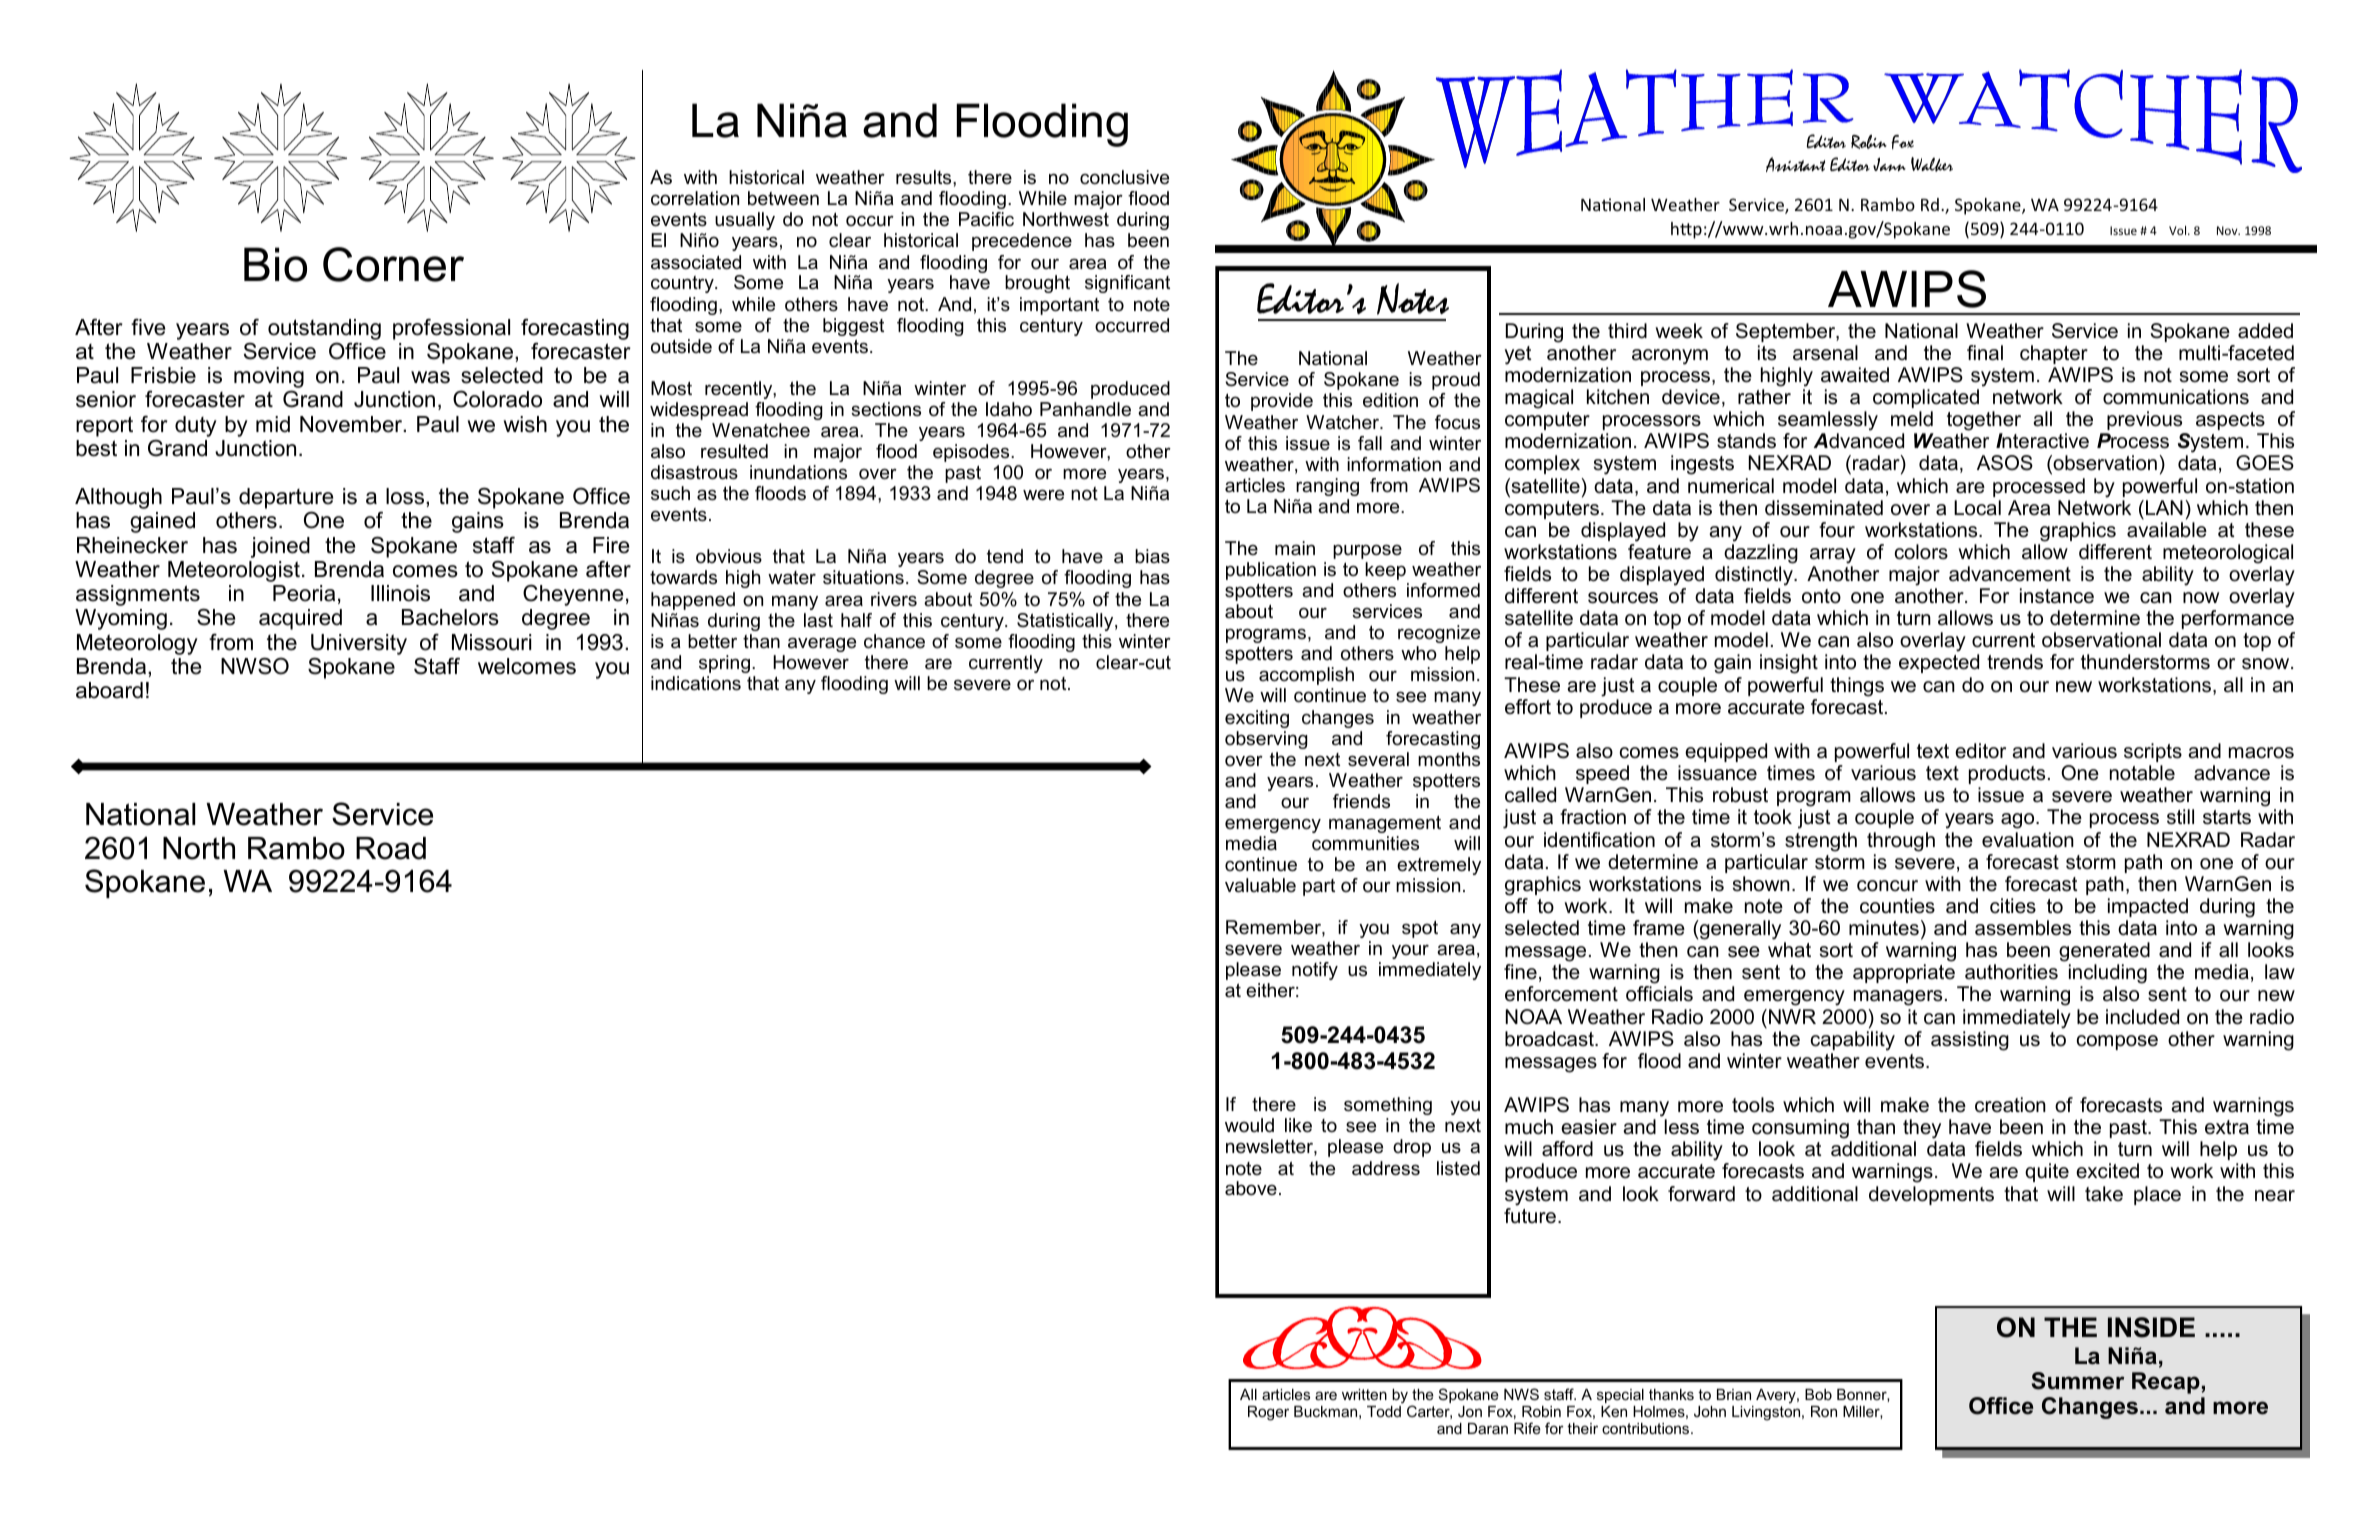 This screenshot has width=2370, height=1533. I want to click on Corner, so click(393, 264).
